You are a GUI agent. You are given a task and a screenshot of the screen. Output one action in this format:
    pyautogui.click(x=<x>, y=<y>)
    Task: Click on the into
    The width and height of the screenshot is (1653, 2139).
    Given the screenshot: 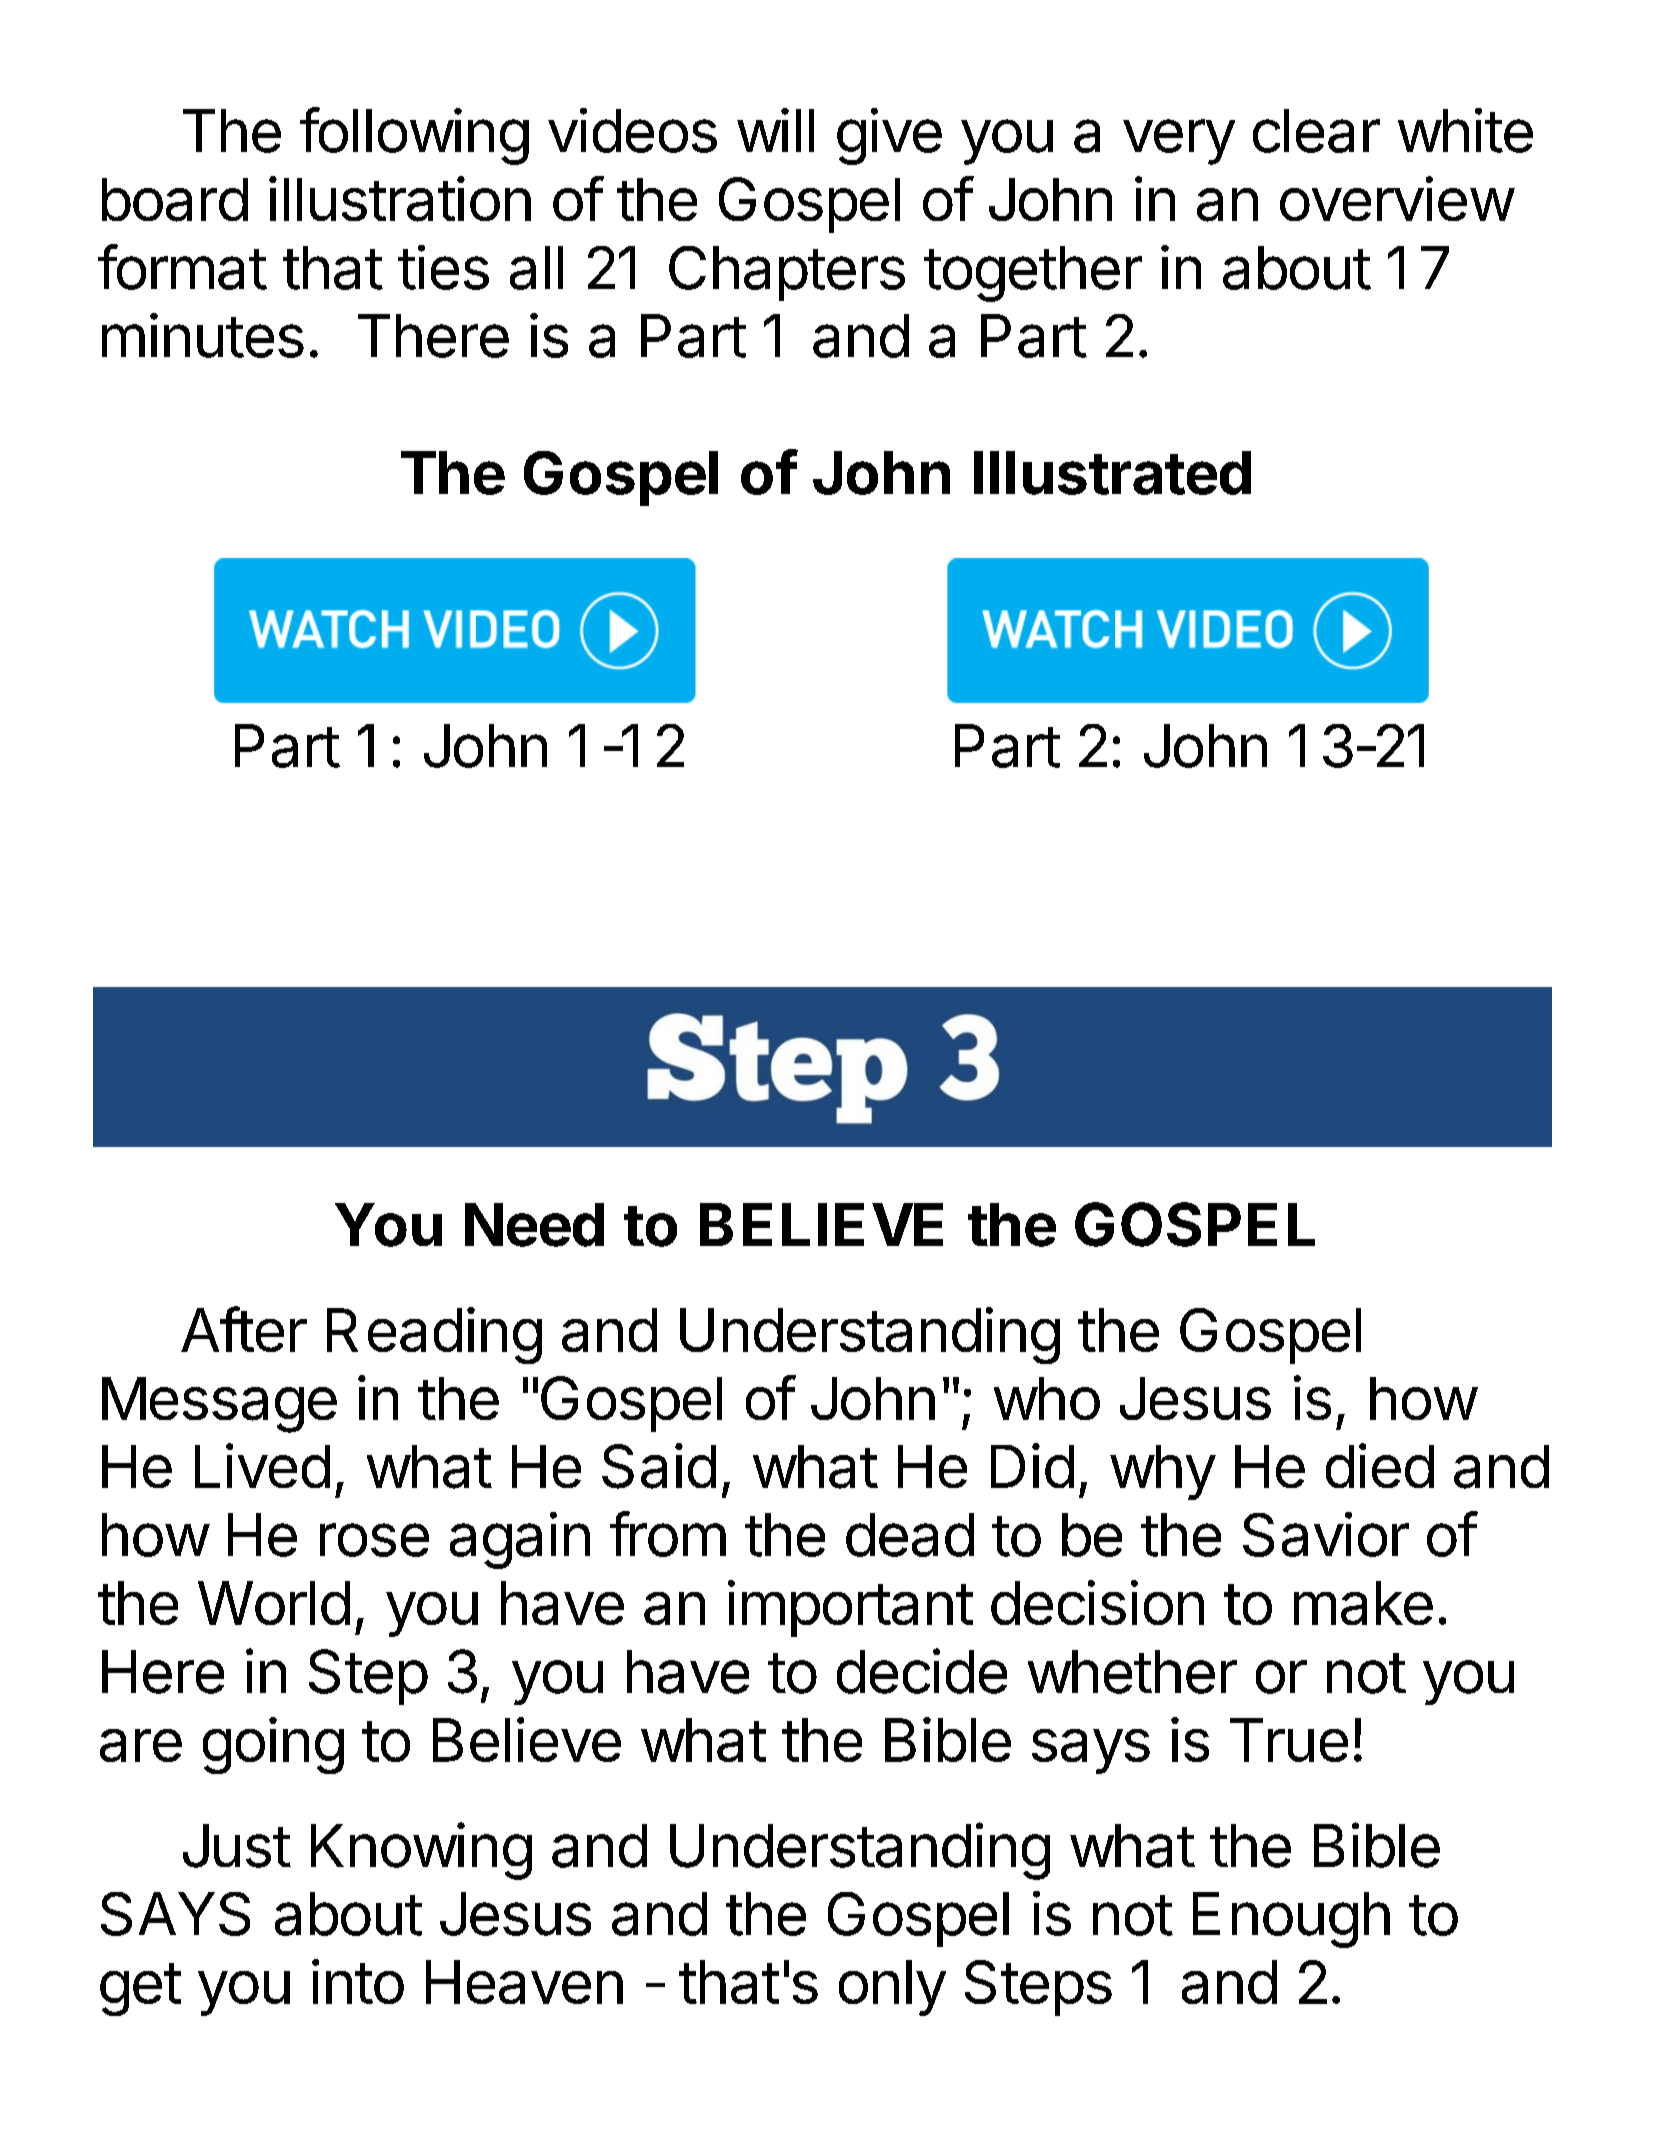 What is the action you would take?
    pyautogui.click(x=358, y=1981)
